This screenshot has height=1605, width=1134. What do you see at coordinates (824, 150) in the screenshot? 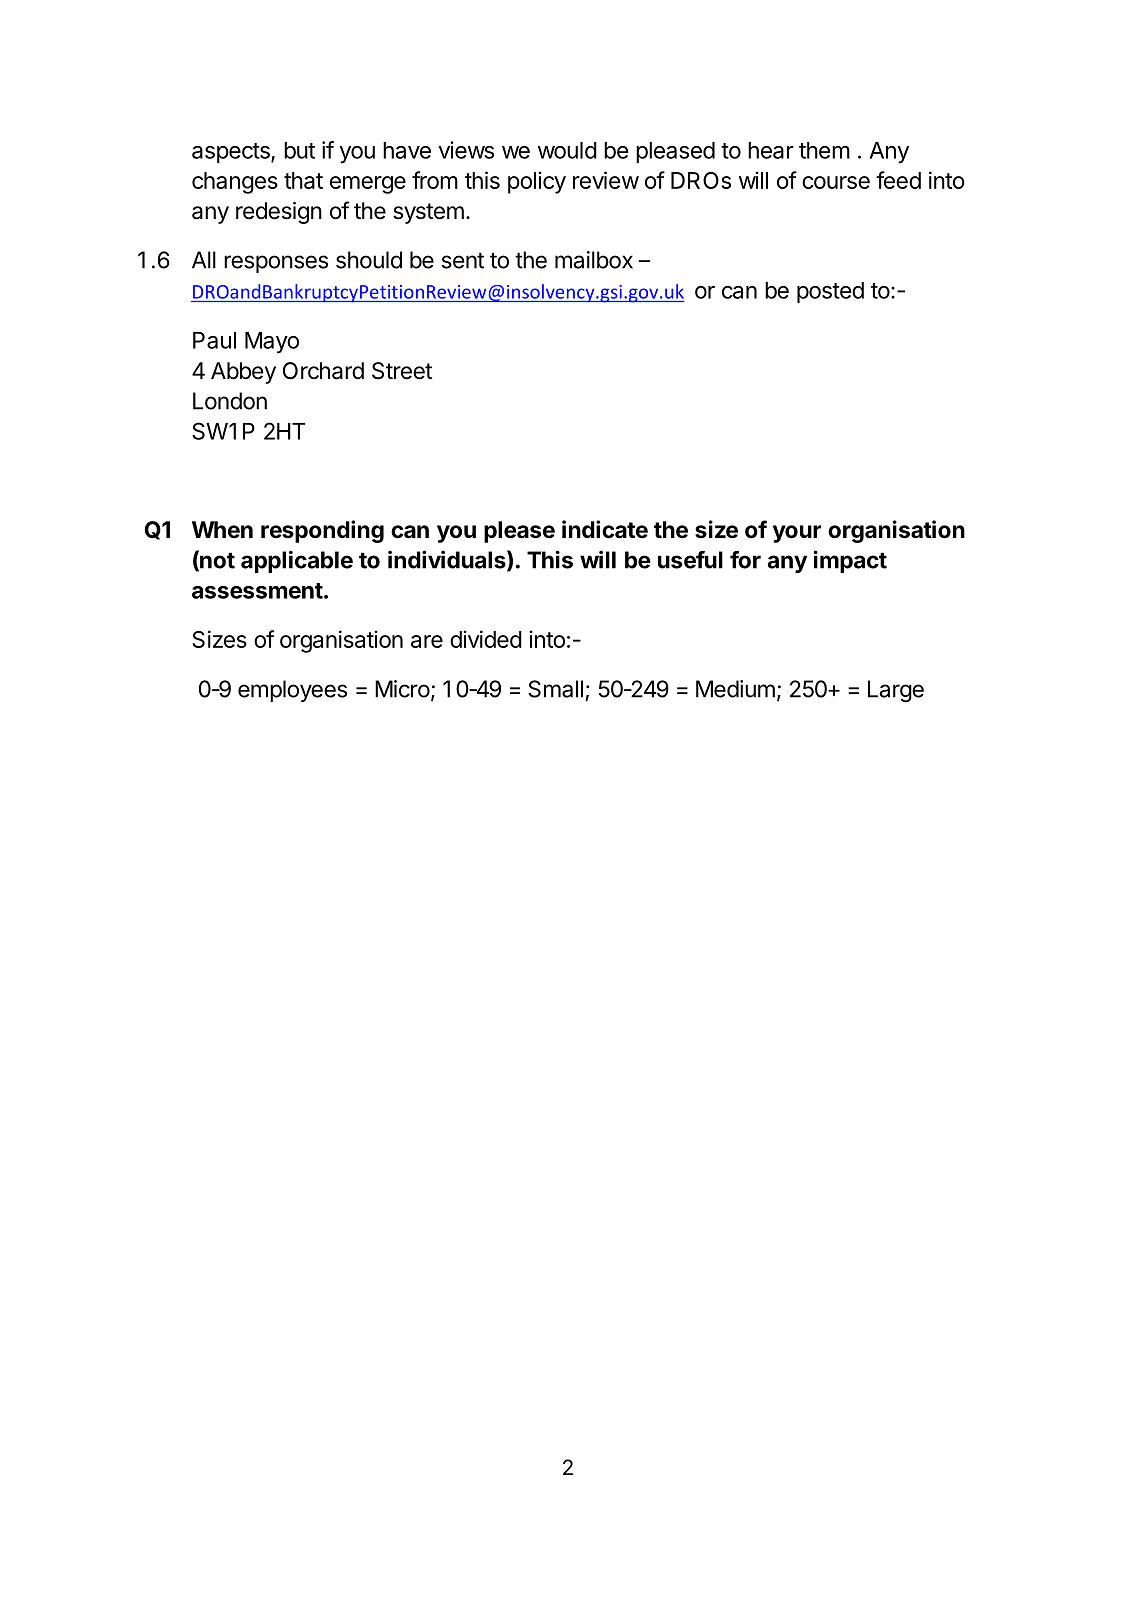
I see `them` at bounding box center [824, 150].
